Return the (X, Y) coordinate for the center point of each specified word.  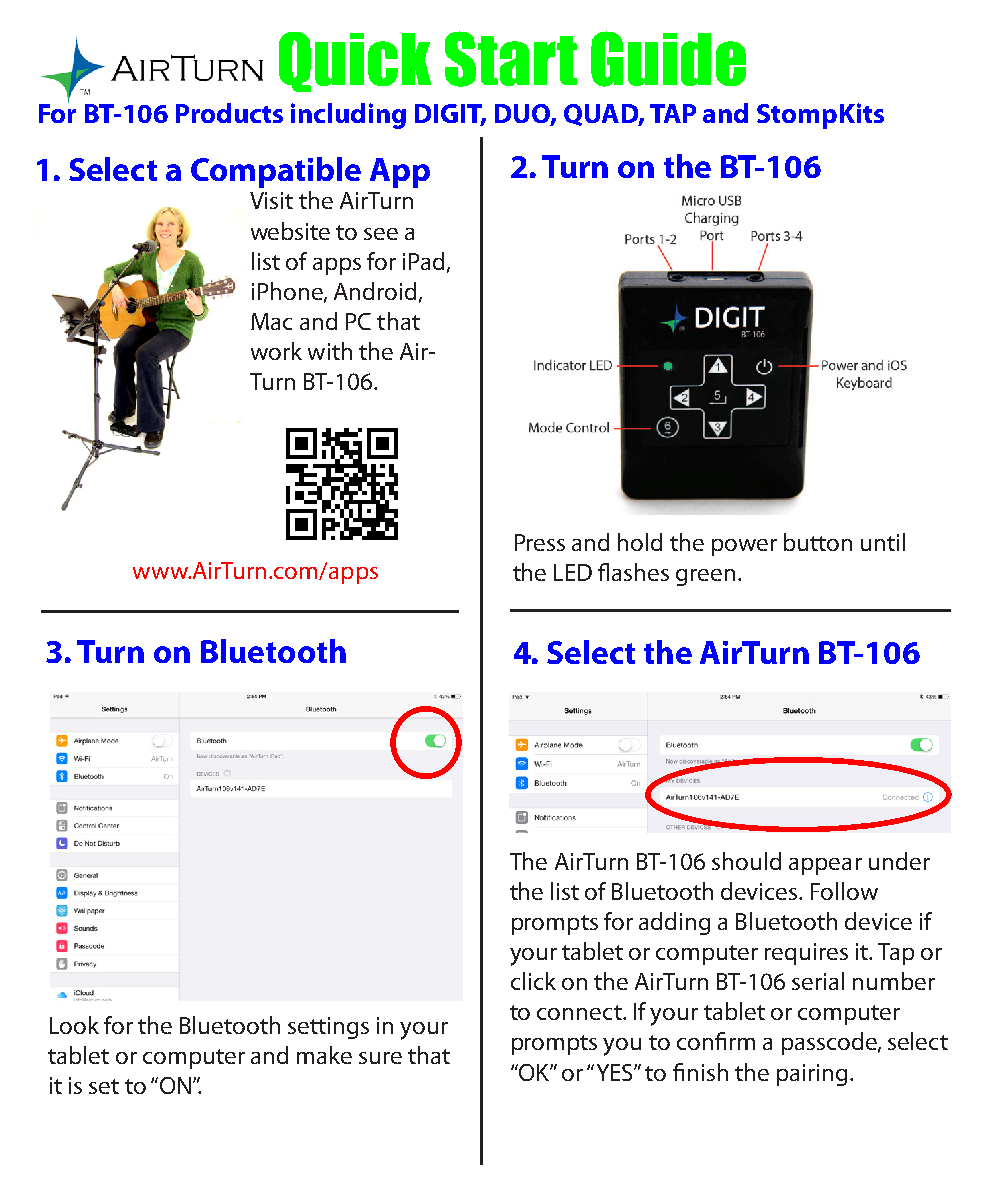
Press (540, 542)
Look (74, 1025)
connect (580, 1012)
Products (229, 113)
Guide (668, 59)
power (744, 547)
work (276, 351)
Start (511, 59)
